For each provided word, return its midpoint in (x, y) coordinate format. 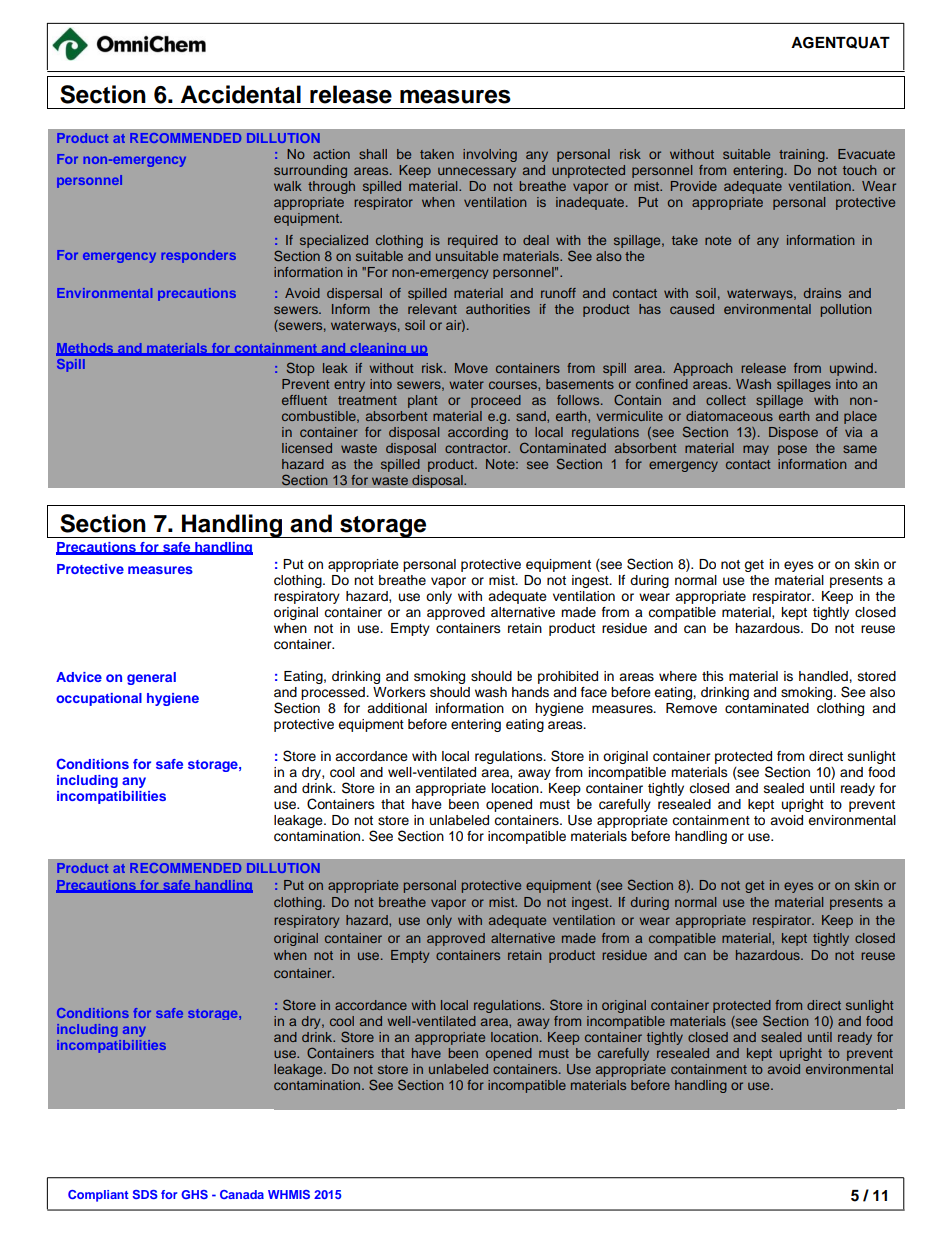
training (803, 155)
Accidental (241, 94)
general (151, 678)
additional (397, 708)
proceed (496, 401)
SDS (145, 1194)
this (713, 676)
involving (490, 155)
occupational (99, 699)
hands (530, 692)
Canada (242, 1194)
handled (824, 676)
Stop (300, 369)
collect (726, 400)
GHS (194, 1194)
